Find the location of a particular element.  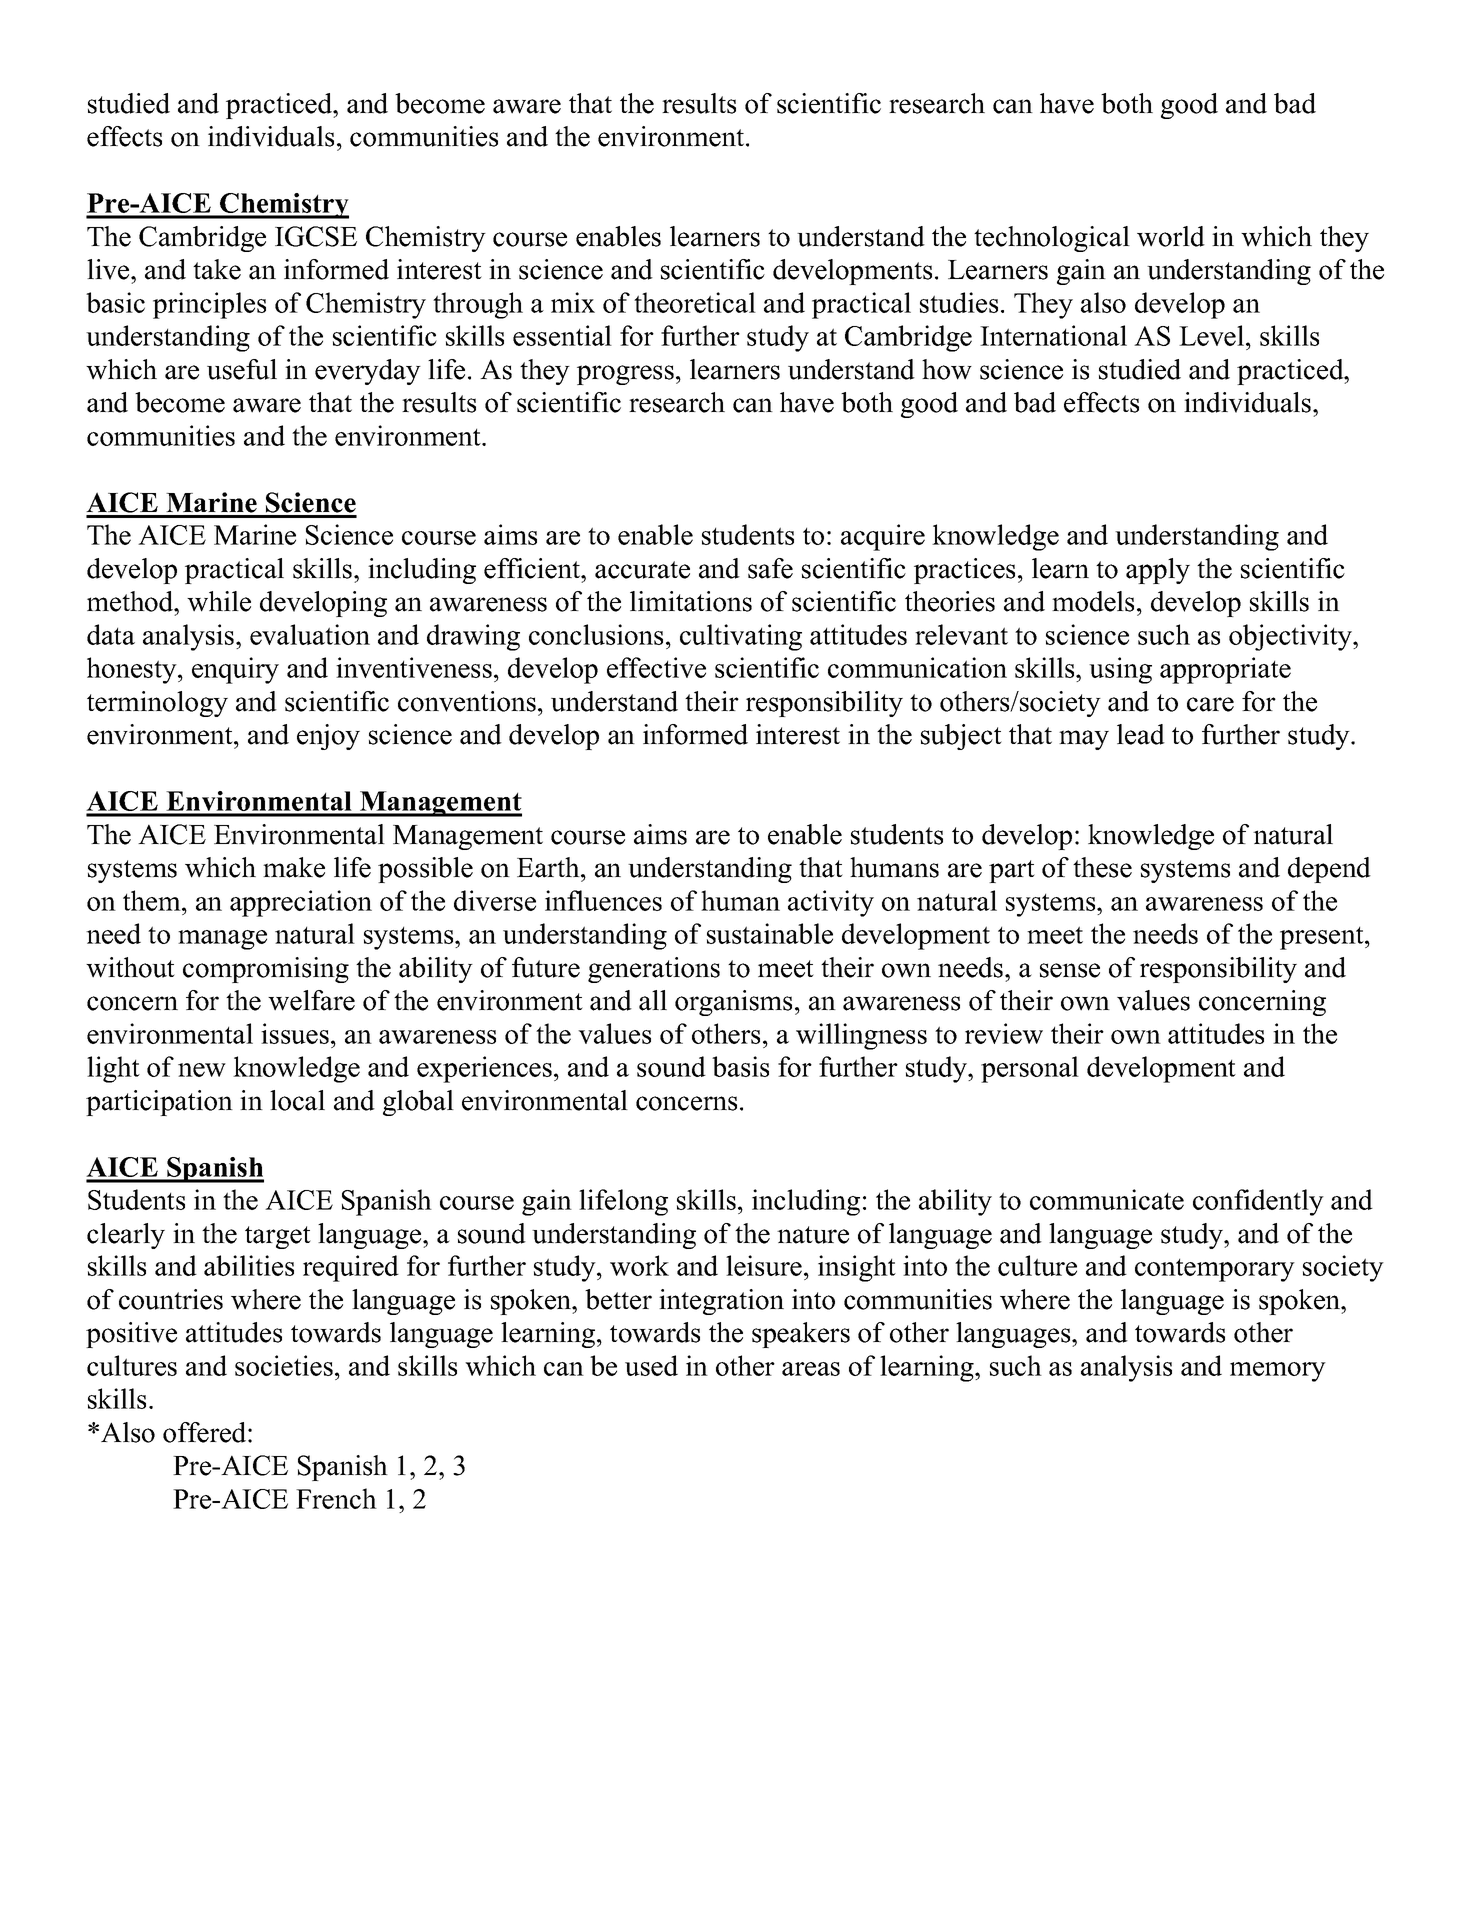

apply is located at coordinates (1158, 571).
